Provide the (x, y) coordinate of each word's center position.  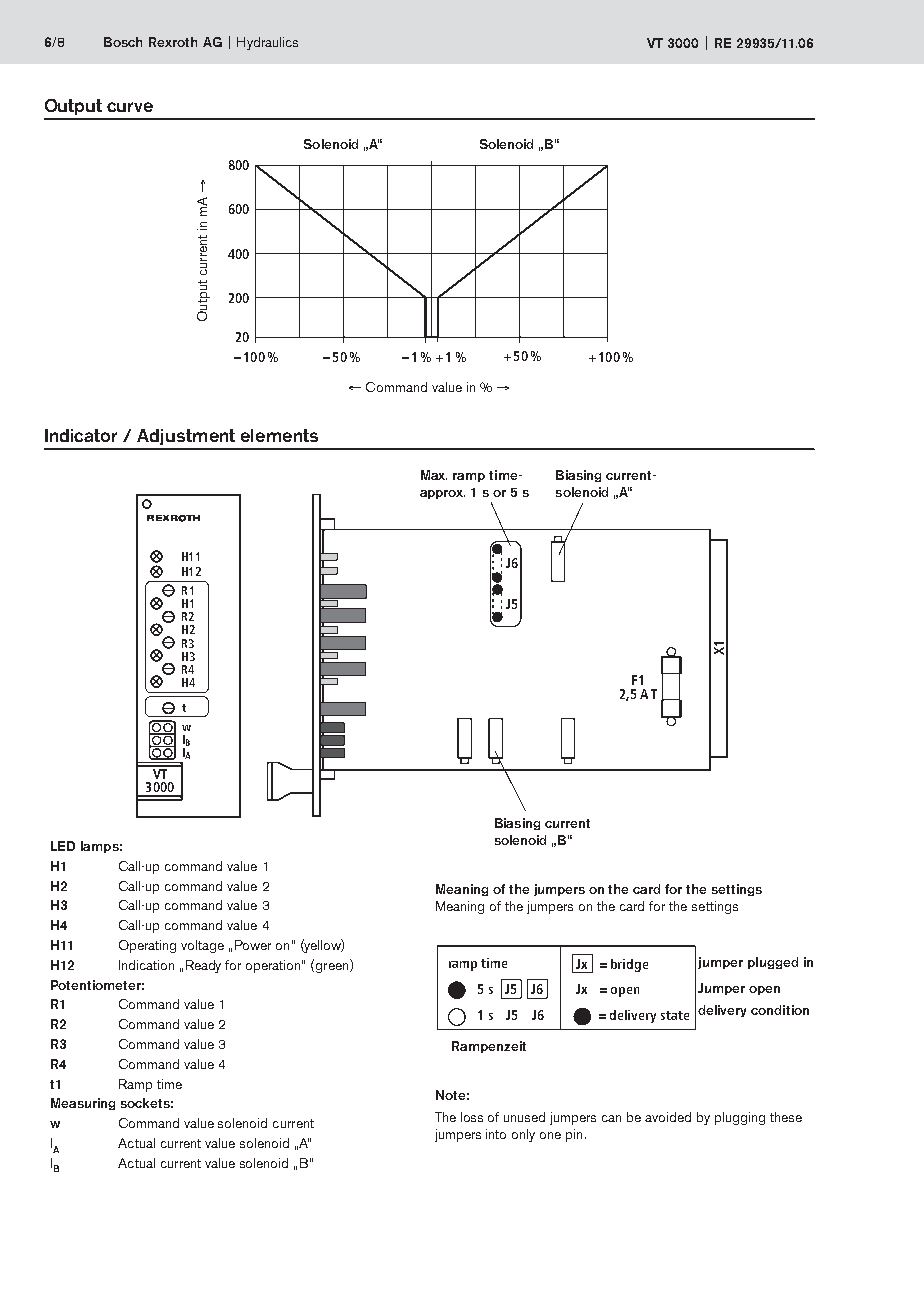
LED (63, 846)
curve (130, 107)
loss (472, 1117)
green (332, 968)
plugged (773, 963)
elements (279, 435)
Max (434, 475)
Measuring (83, 1104)
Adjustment (186, 437)
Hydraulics (267, 43)
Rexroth (173, 42)
